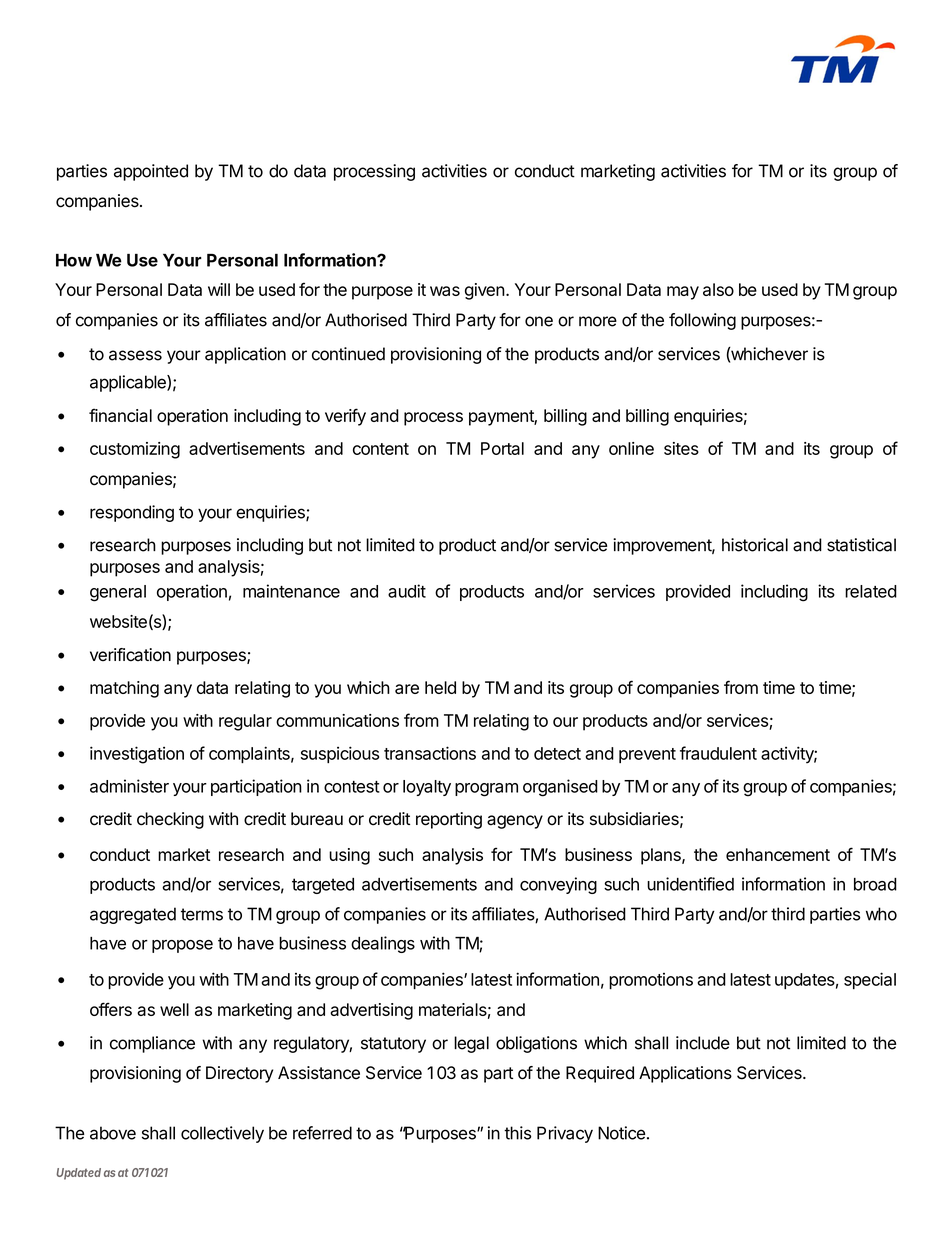  What do you see at coordinates (449, 820) in the document?
I see `reporting` at bounding box center [449, 820].
